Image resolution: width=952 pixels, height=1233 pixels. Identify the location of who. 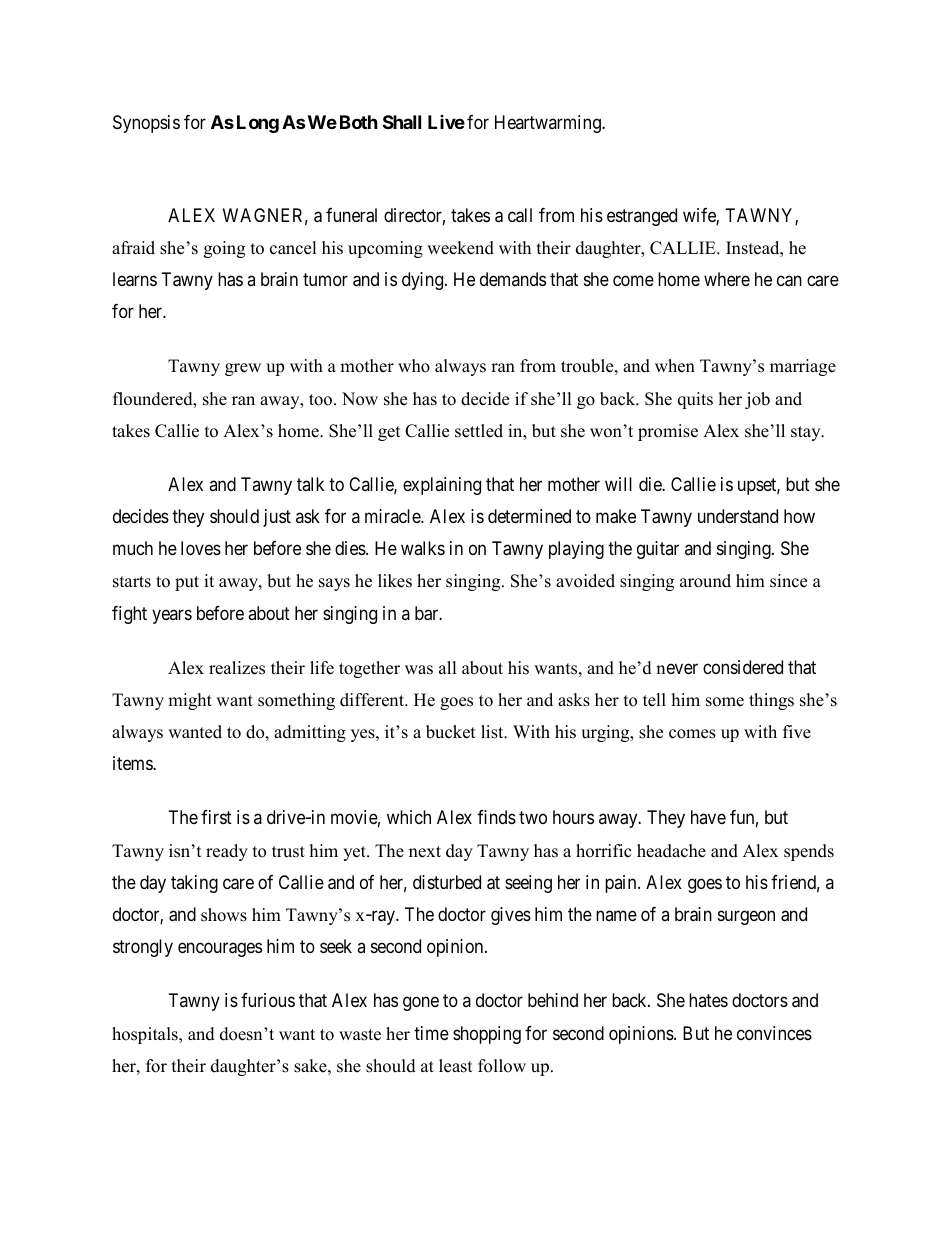
(414, 366).
